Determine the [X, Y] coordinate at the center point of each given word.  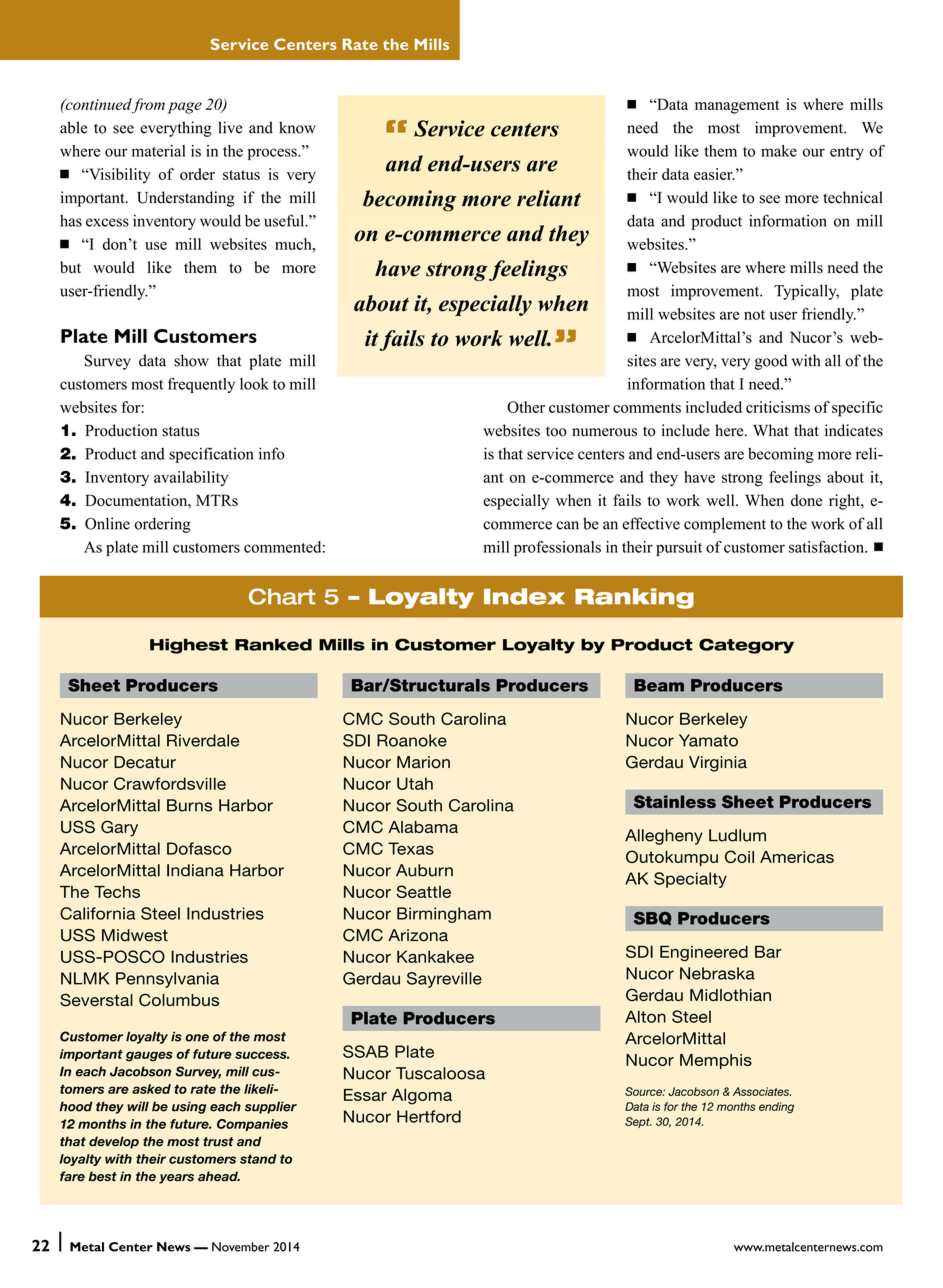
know [297, 127]
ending [776, 1108]
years [176, 1179]
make [779, 151]
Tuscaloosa [440, 1073]
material [159, 151]
